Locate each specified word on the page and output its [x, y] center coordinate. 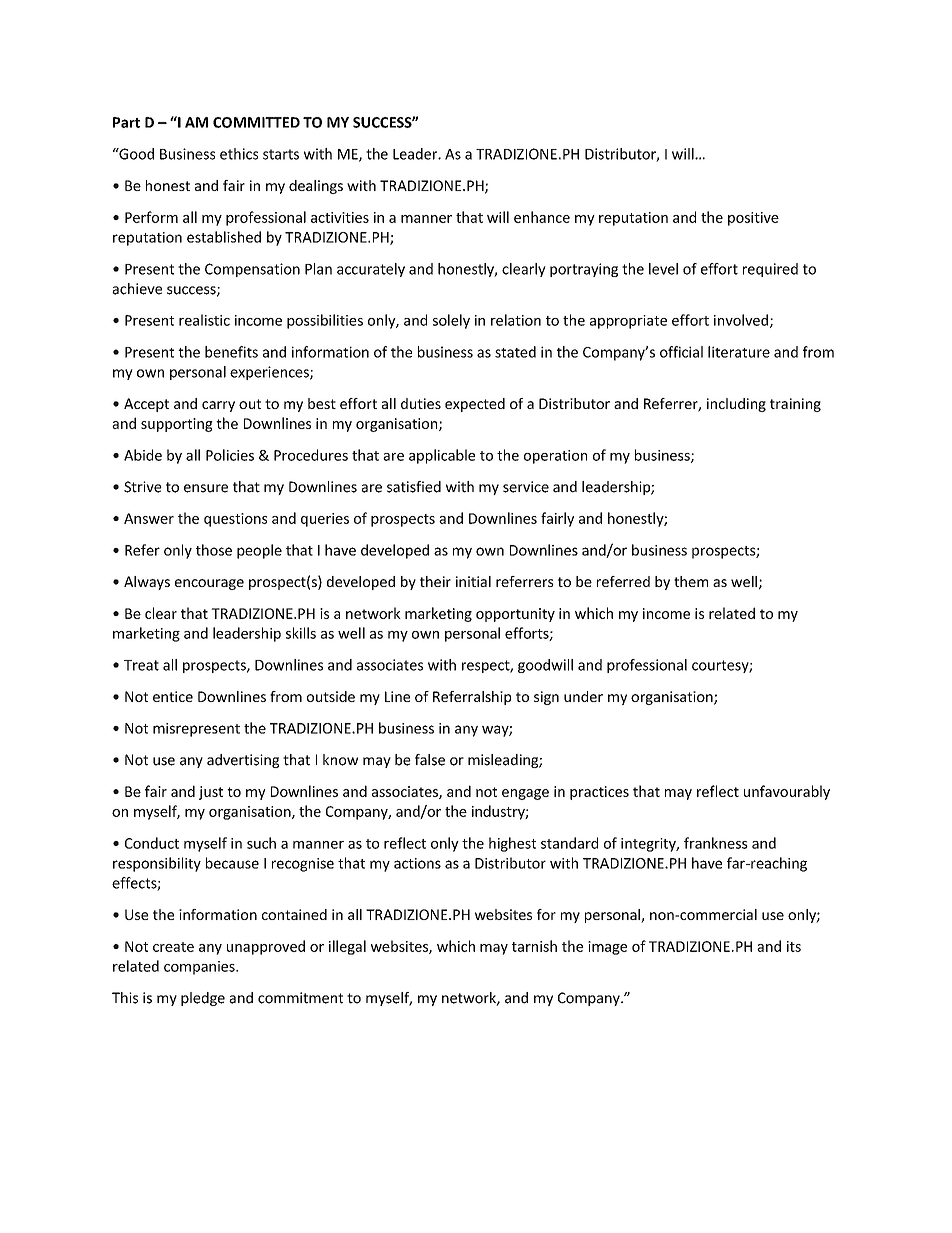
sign [546, 698]
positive [753, 219]
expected [475, 405]
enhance [542, 217]
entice [173, 696]
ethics [239, 154]
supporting [177, 425]
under [583, 696]
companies [200, 968]
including [736, 405]
